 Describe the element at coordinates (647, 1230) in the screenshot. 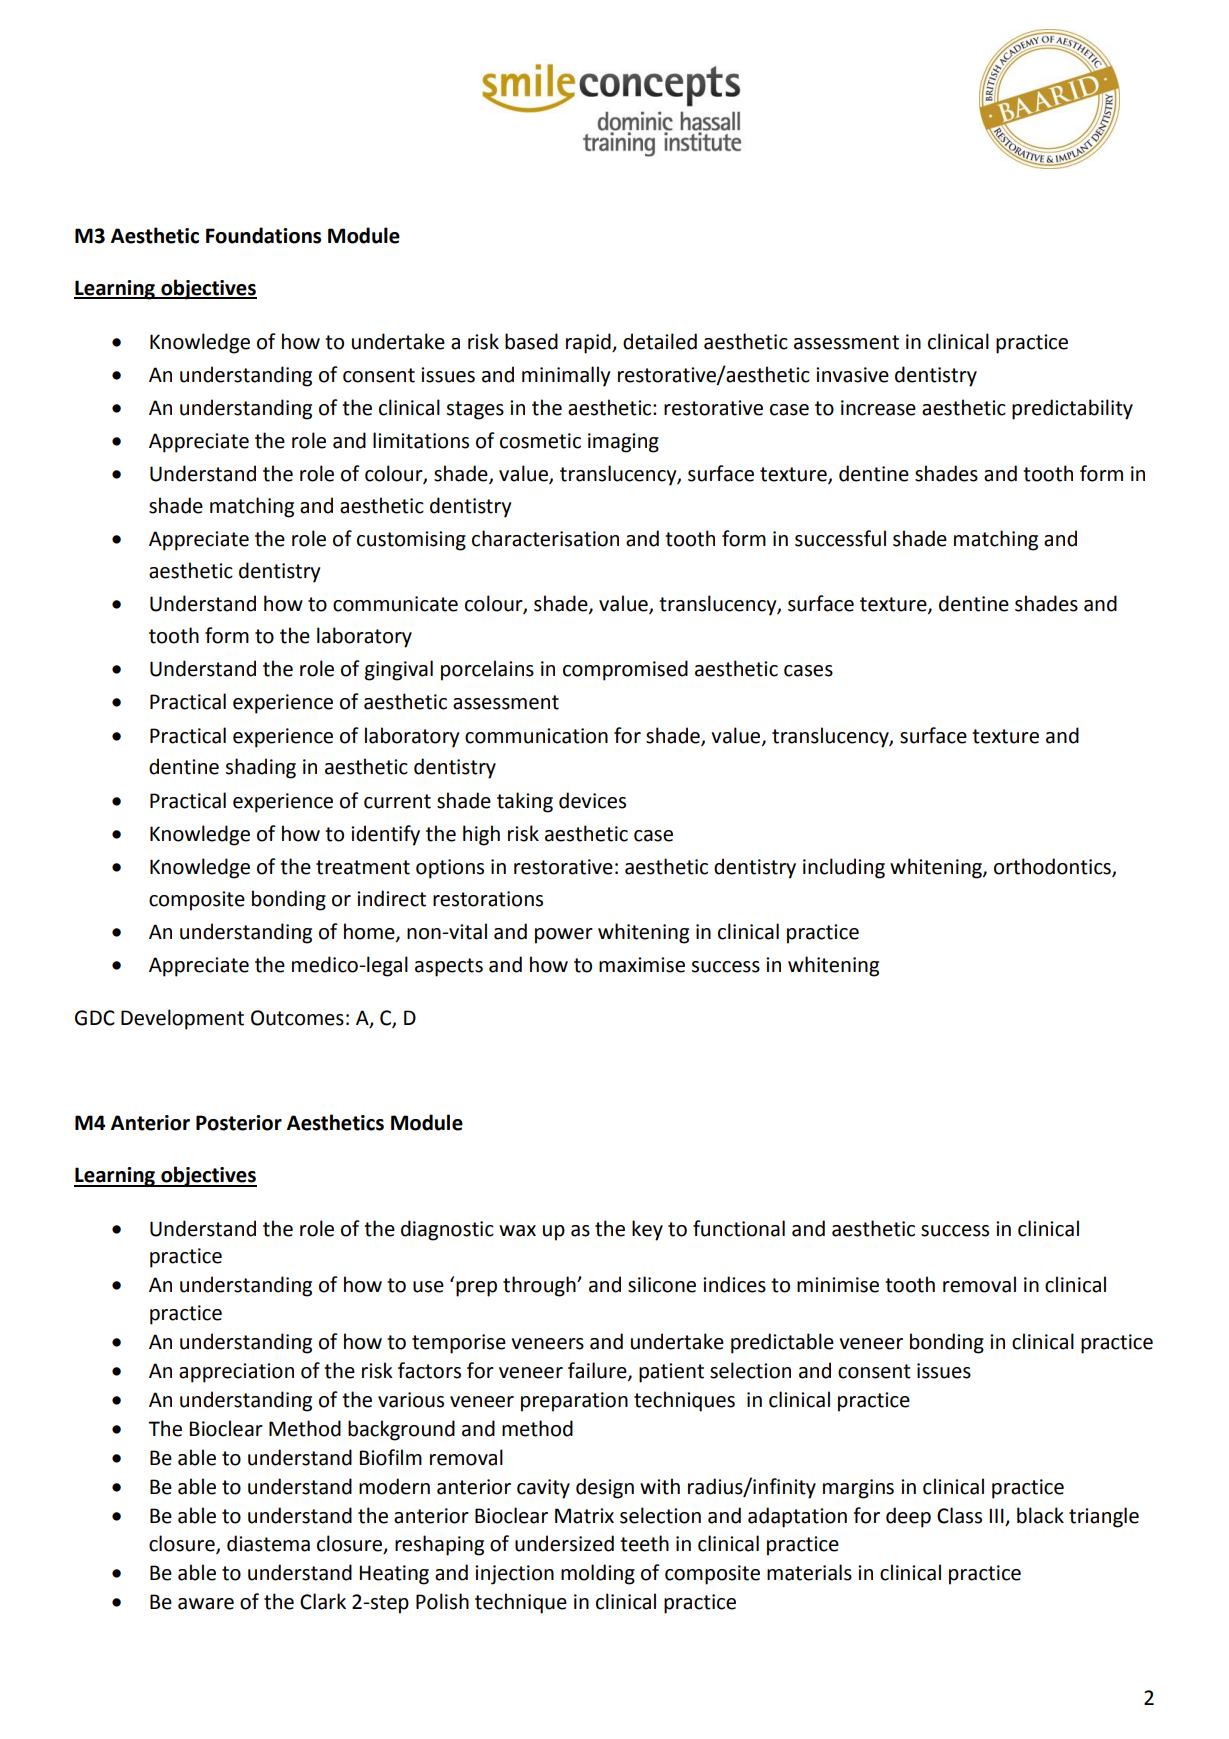

I see `key` at that location.
